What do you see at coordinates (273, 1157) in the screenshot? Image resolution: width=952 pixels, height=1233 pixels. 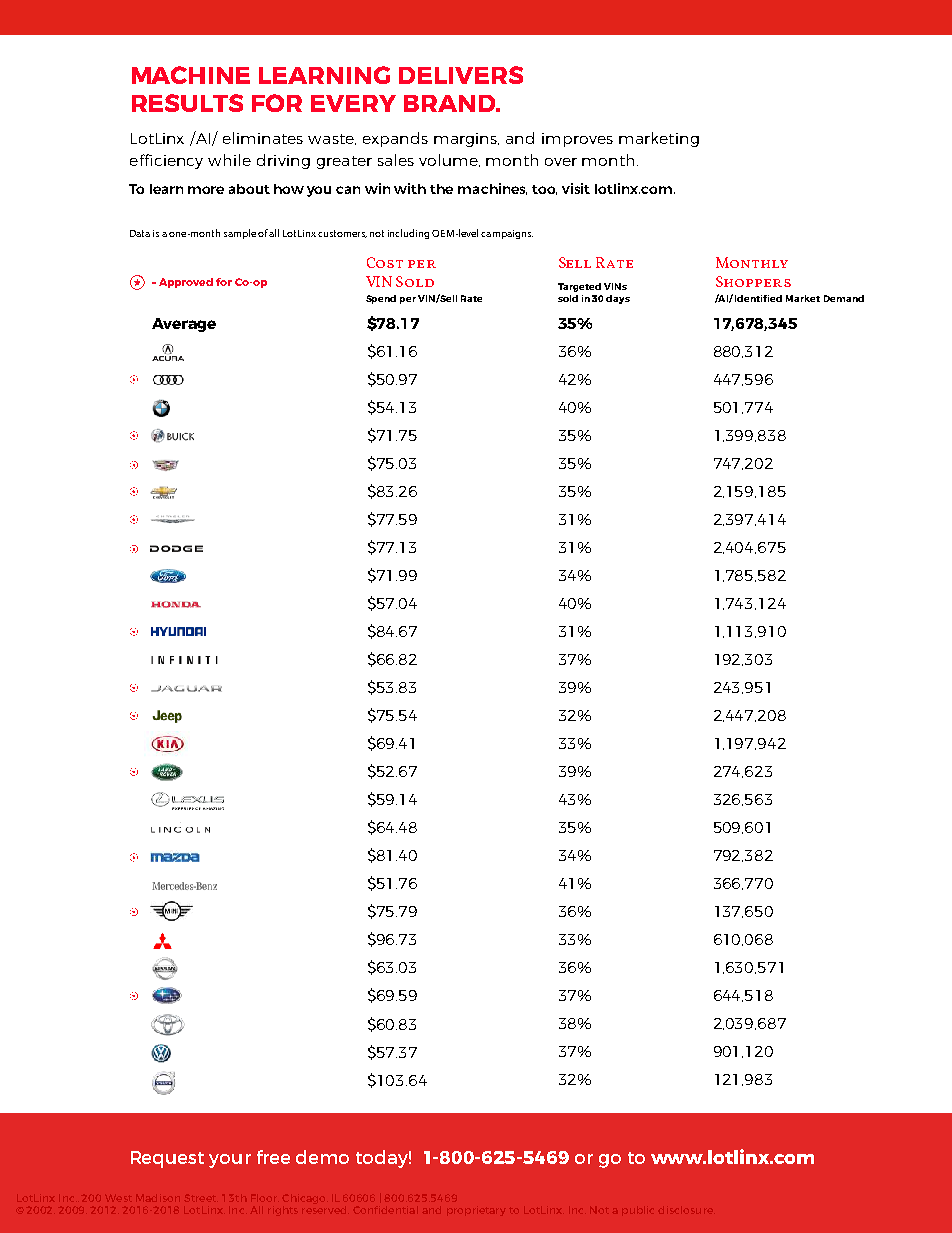 I see `free` at bounding box center [273, 1157].
